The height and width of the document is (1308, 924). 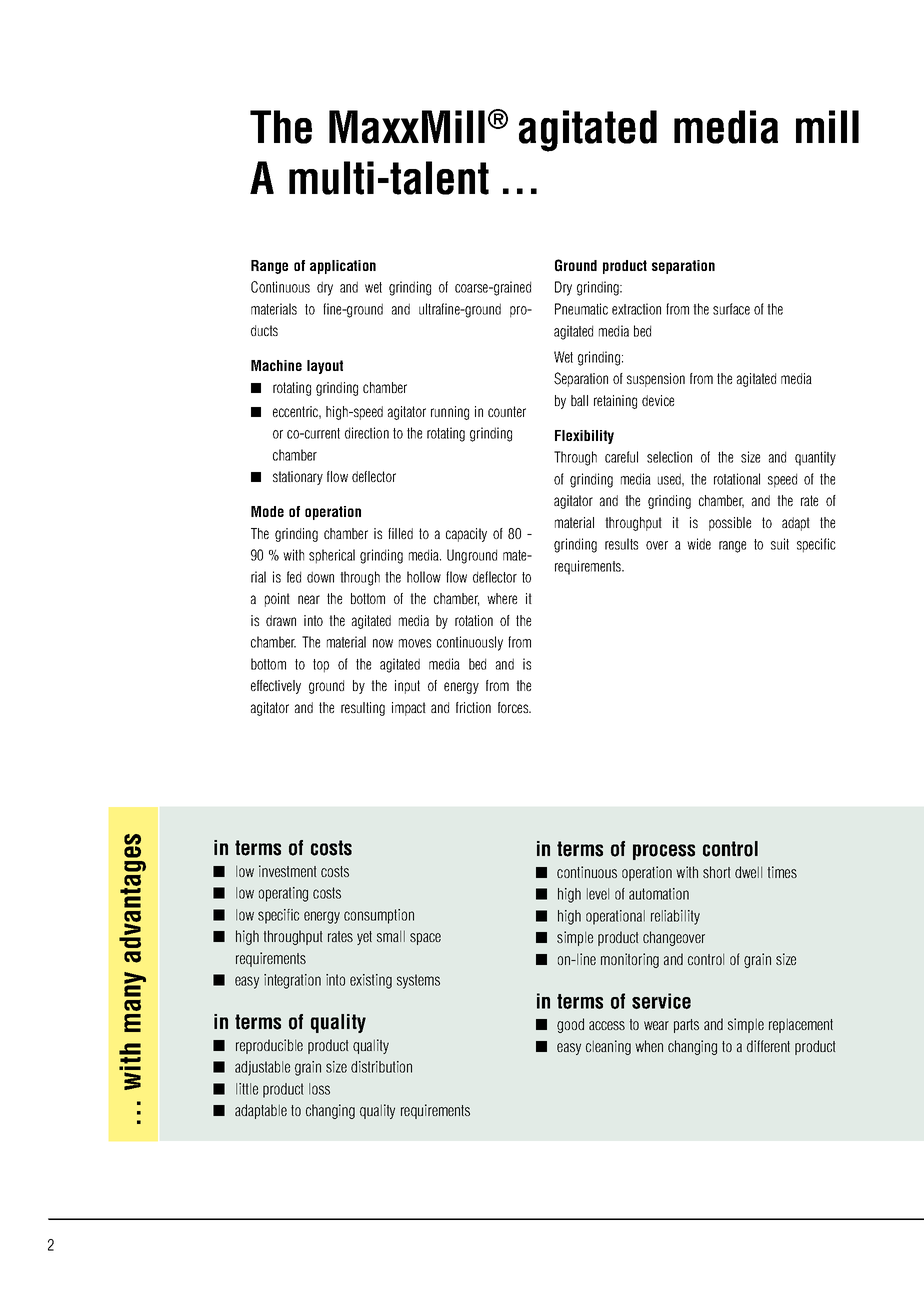 I want to click on forces, so click(x=514, y=707).
